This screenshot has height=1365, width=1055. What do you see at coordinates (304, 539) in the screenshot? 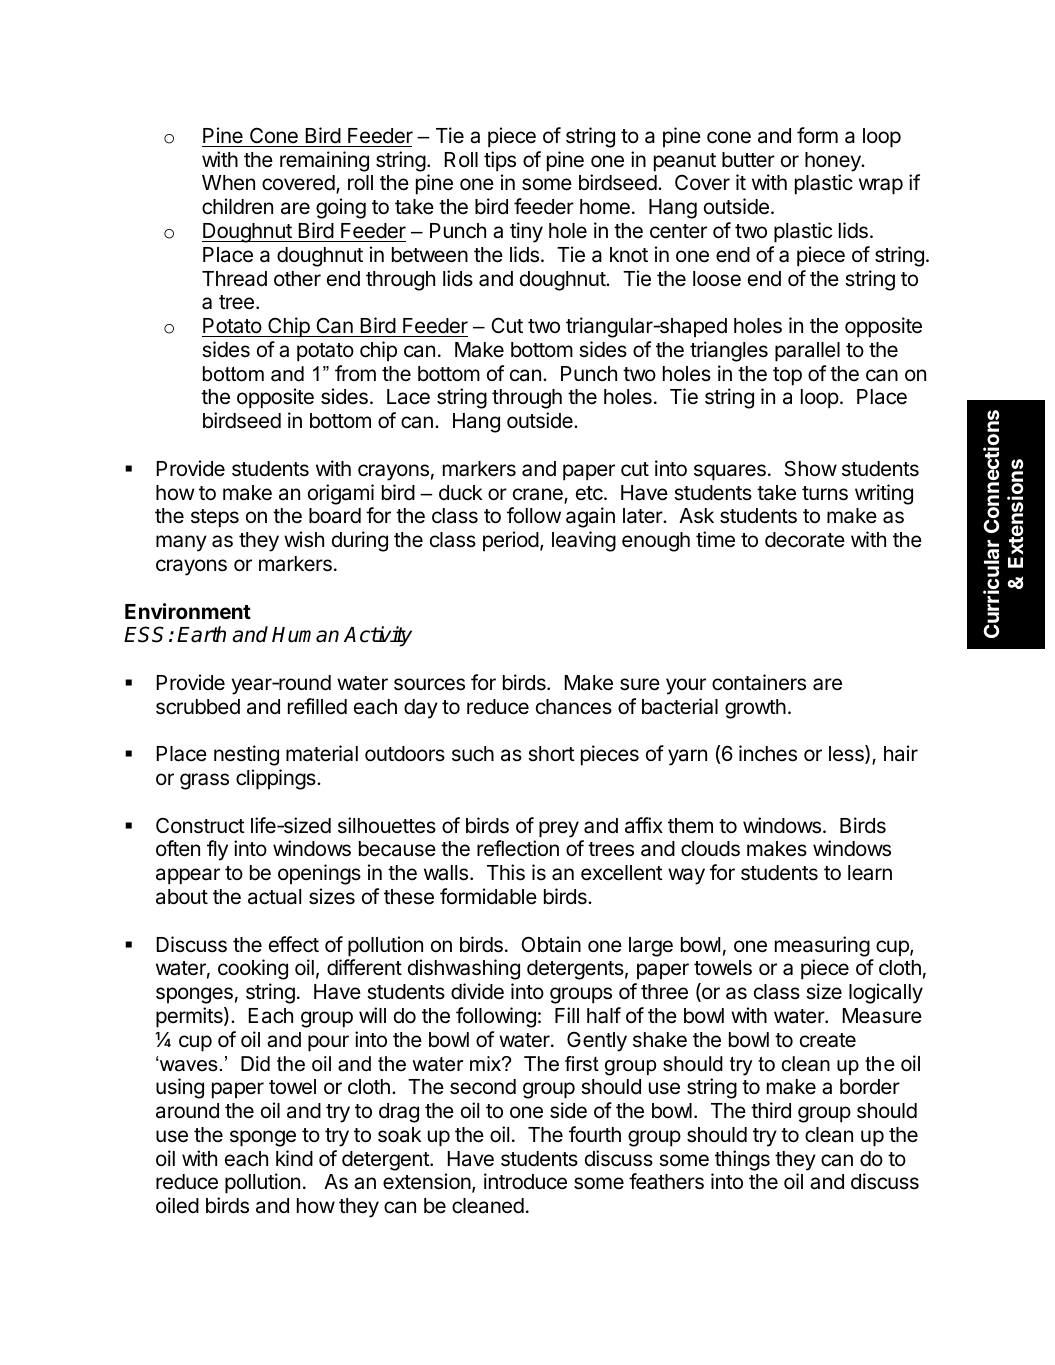
I see `wish` at bounding box center [304, 539].
